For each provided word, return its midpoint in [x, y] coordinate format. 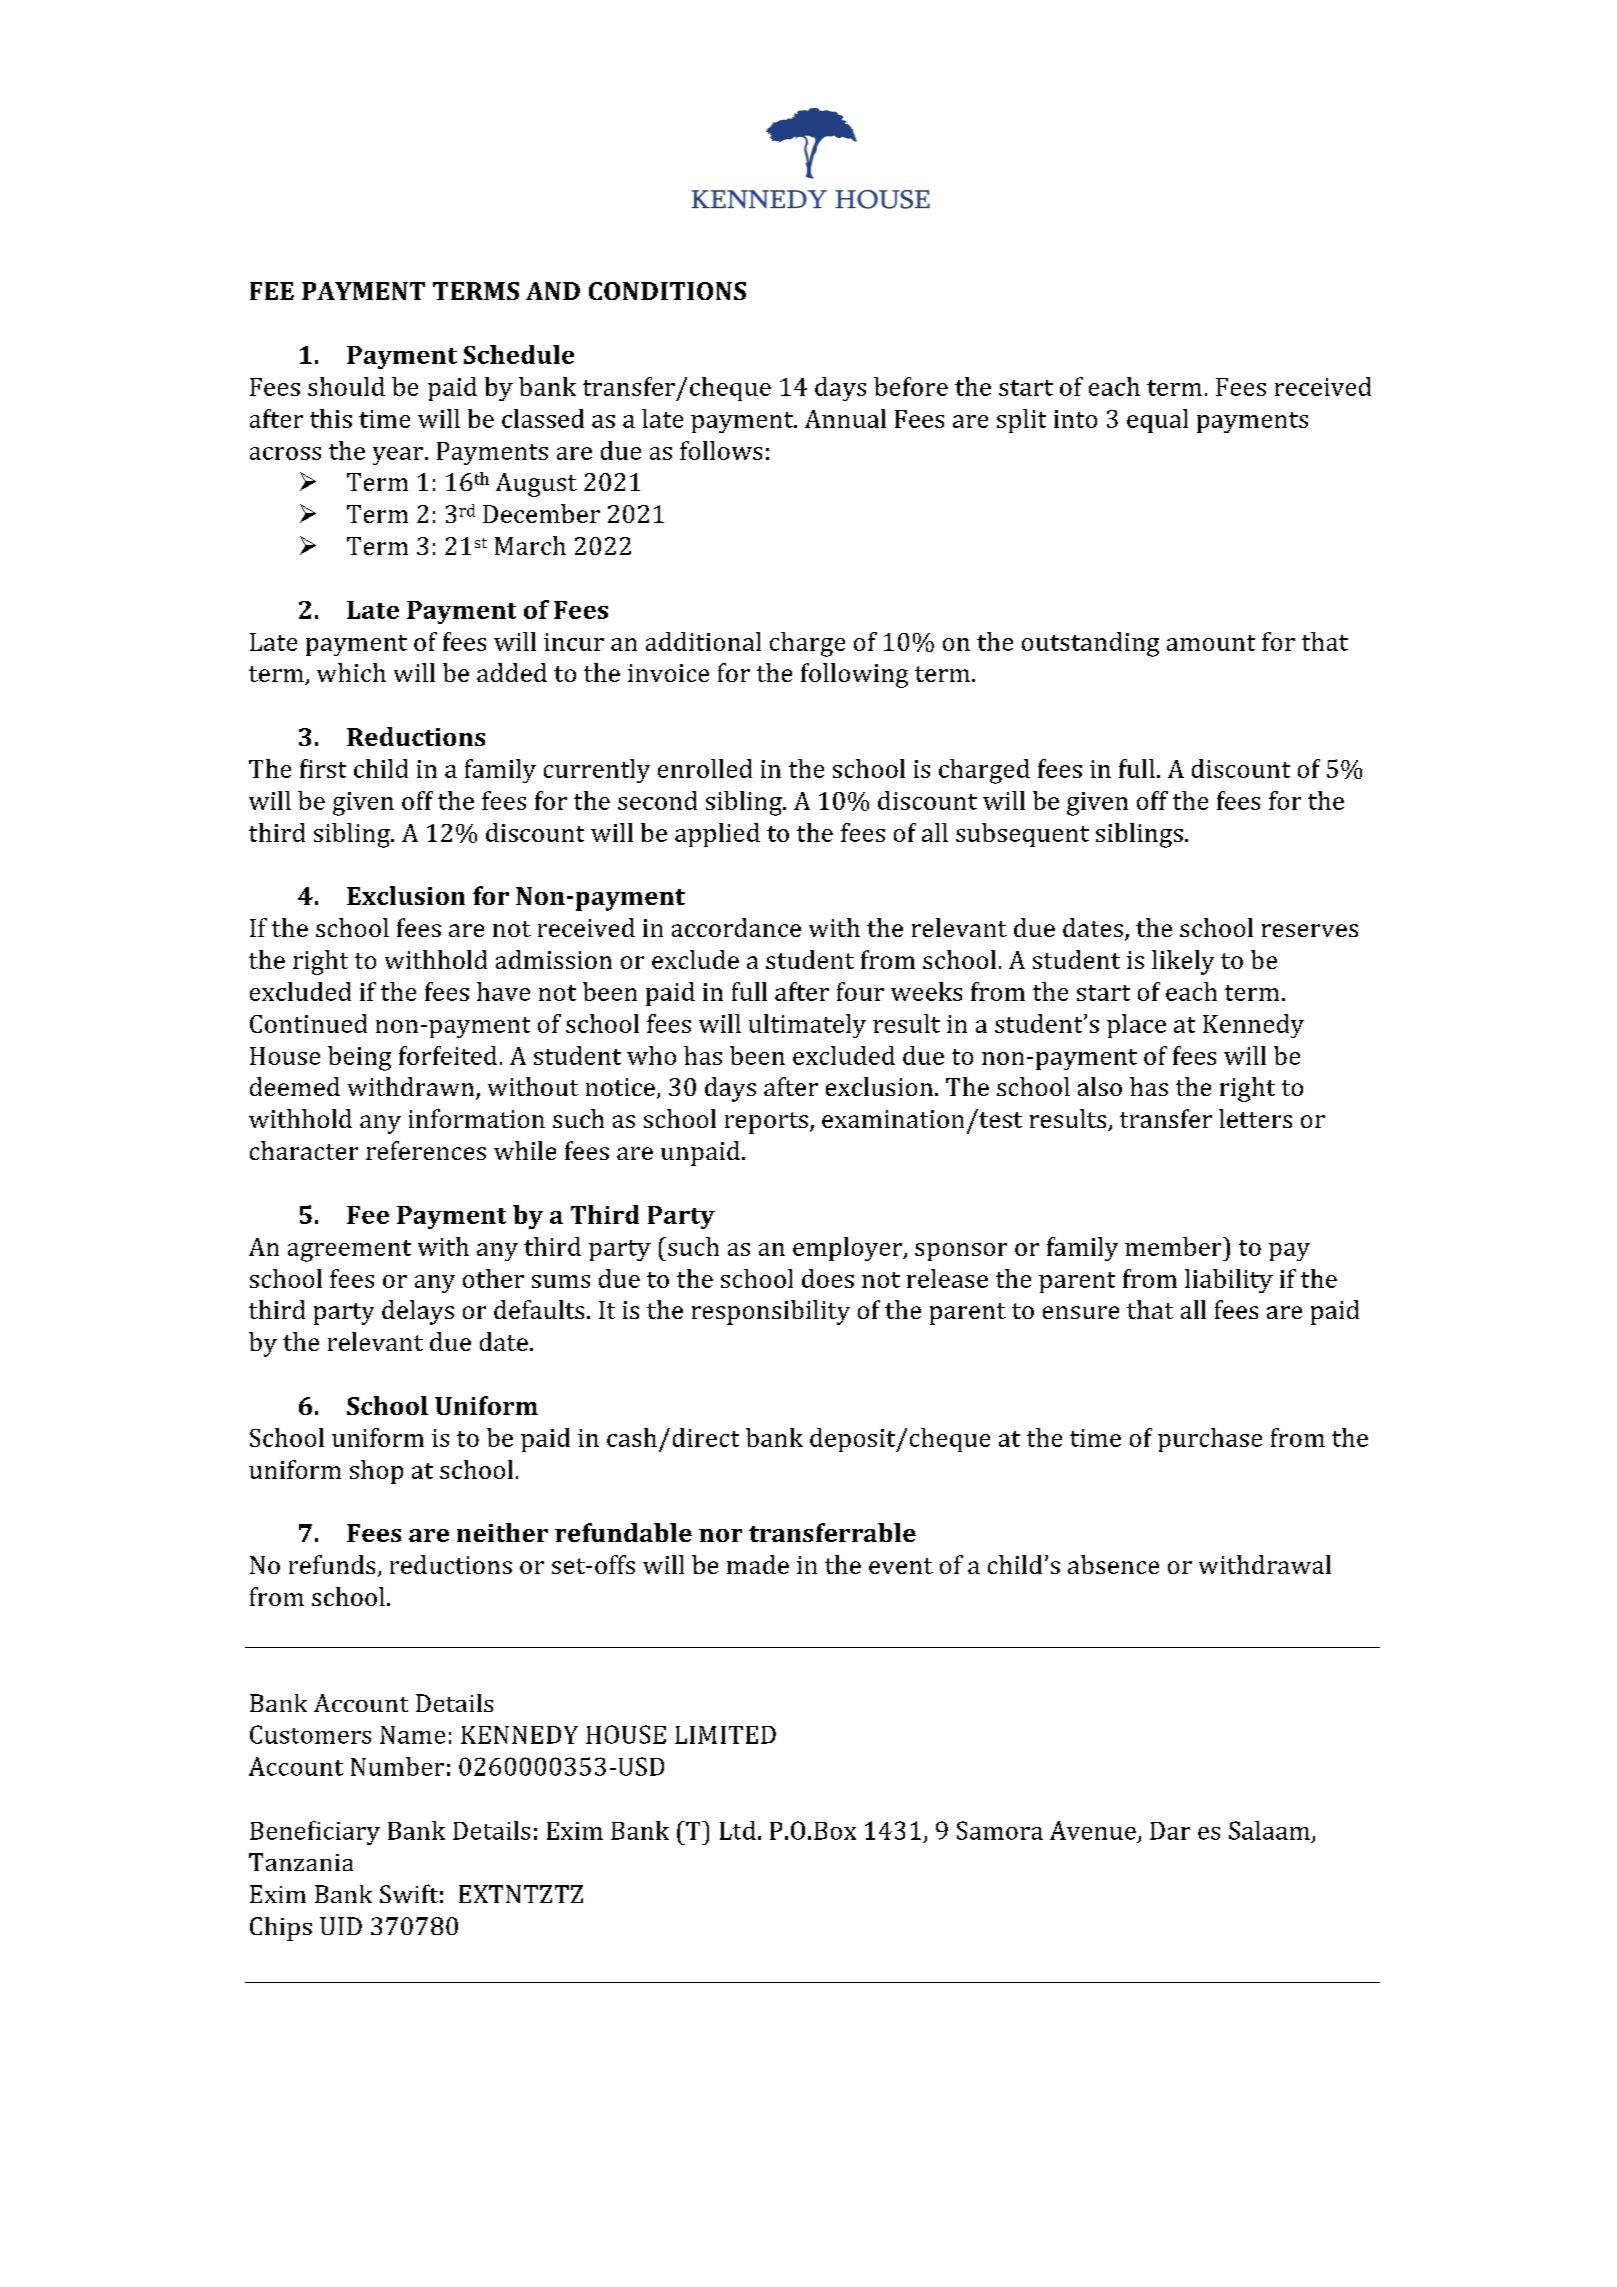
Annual [845, 418]
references [426, 1150]
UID [341, 1926]
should [346, 386]
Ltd [738, 1830]
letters [1255, 1118]
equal [1157, 421]
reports [766, 1123]
